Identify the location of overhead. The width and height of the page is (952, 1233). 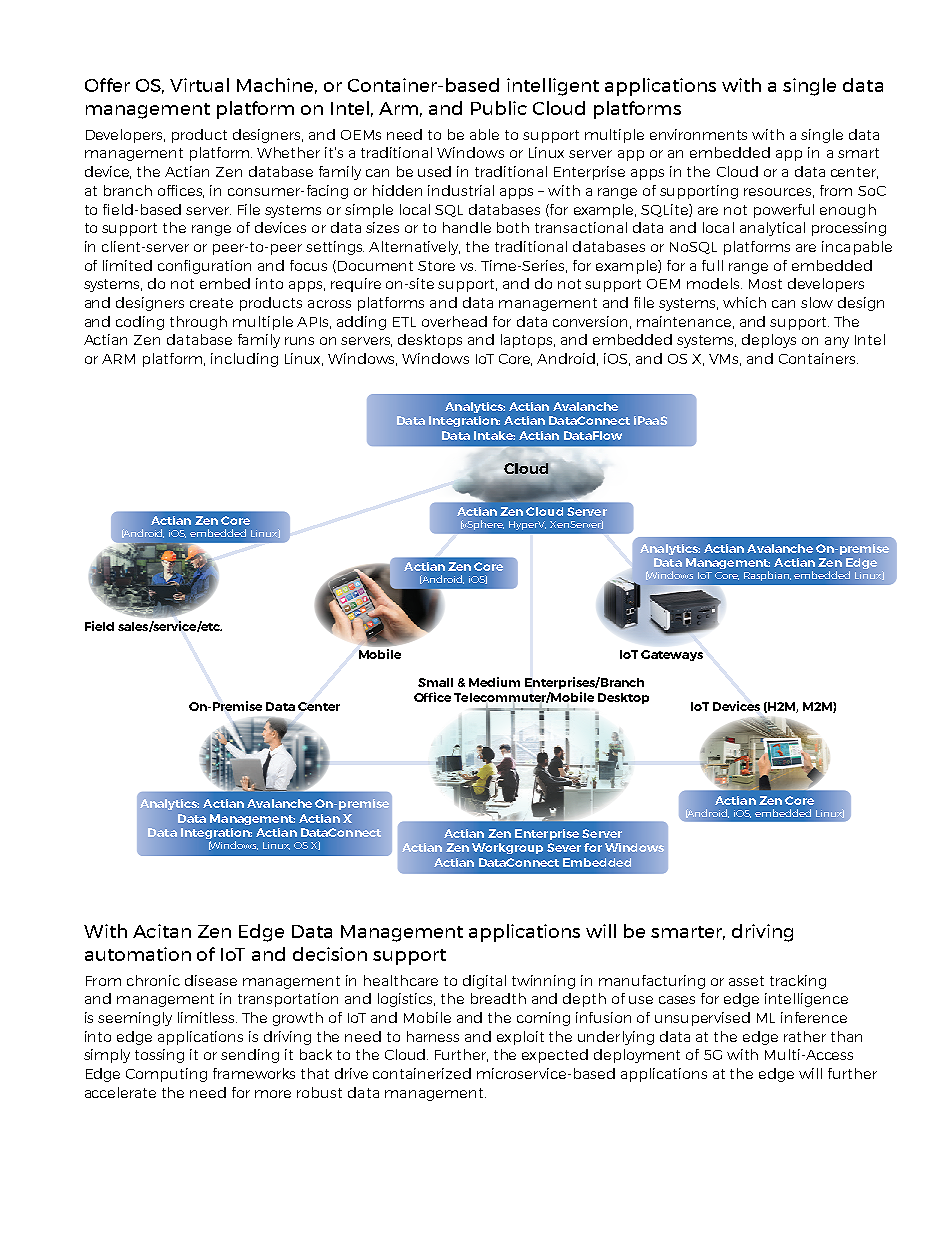
(454, 321).
